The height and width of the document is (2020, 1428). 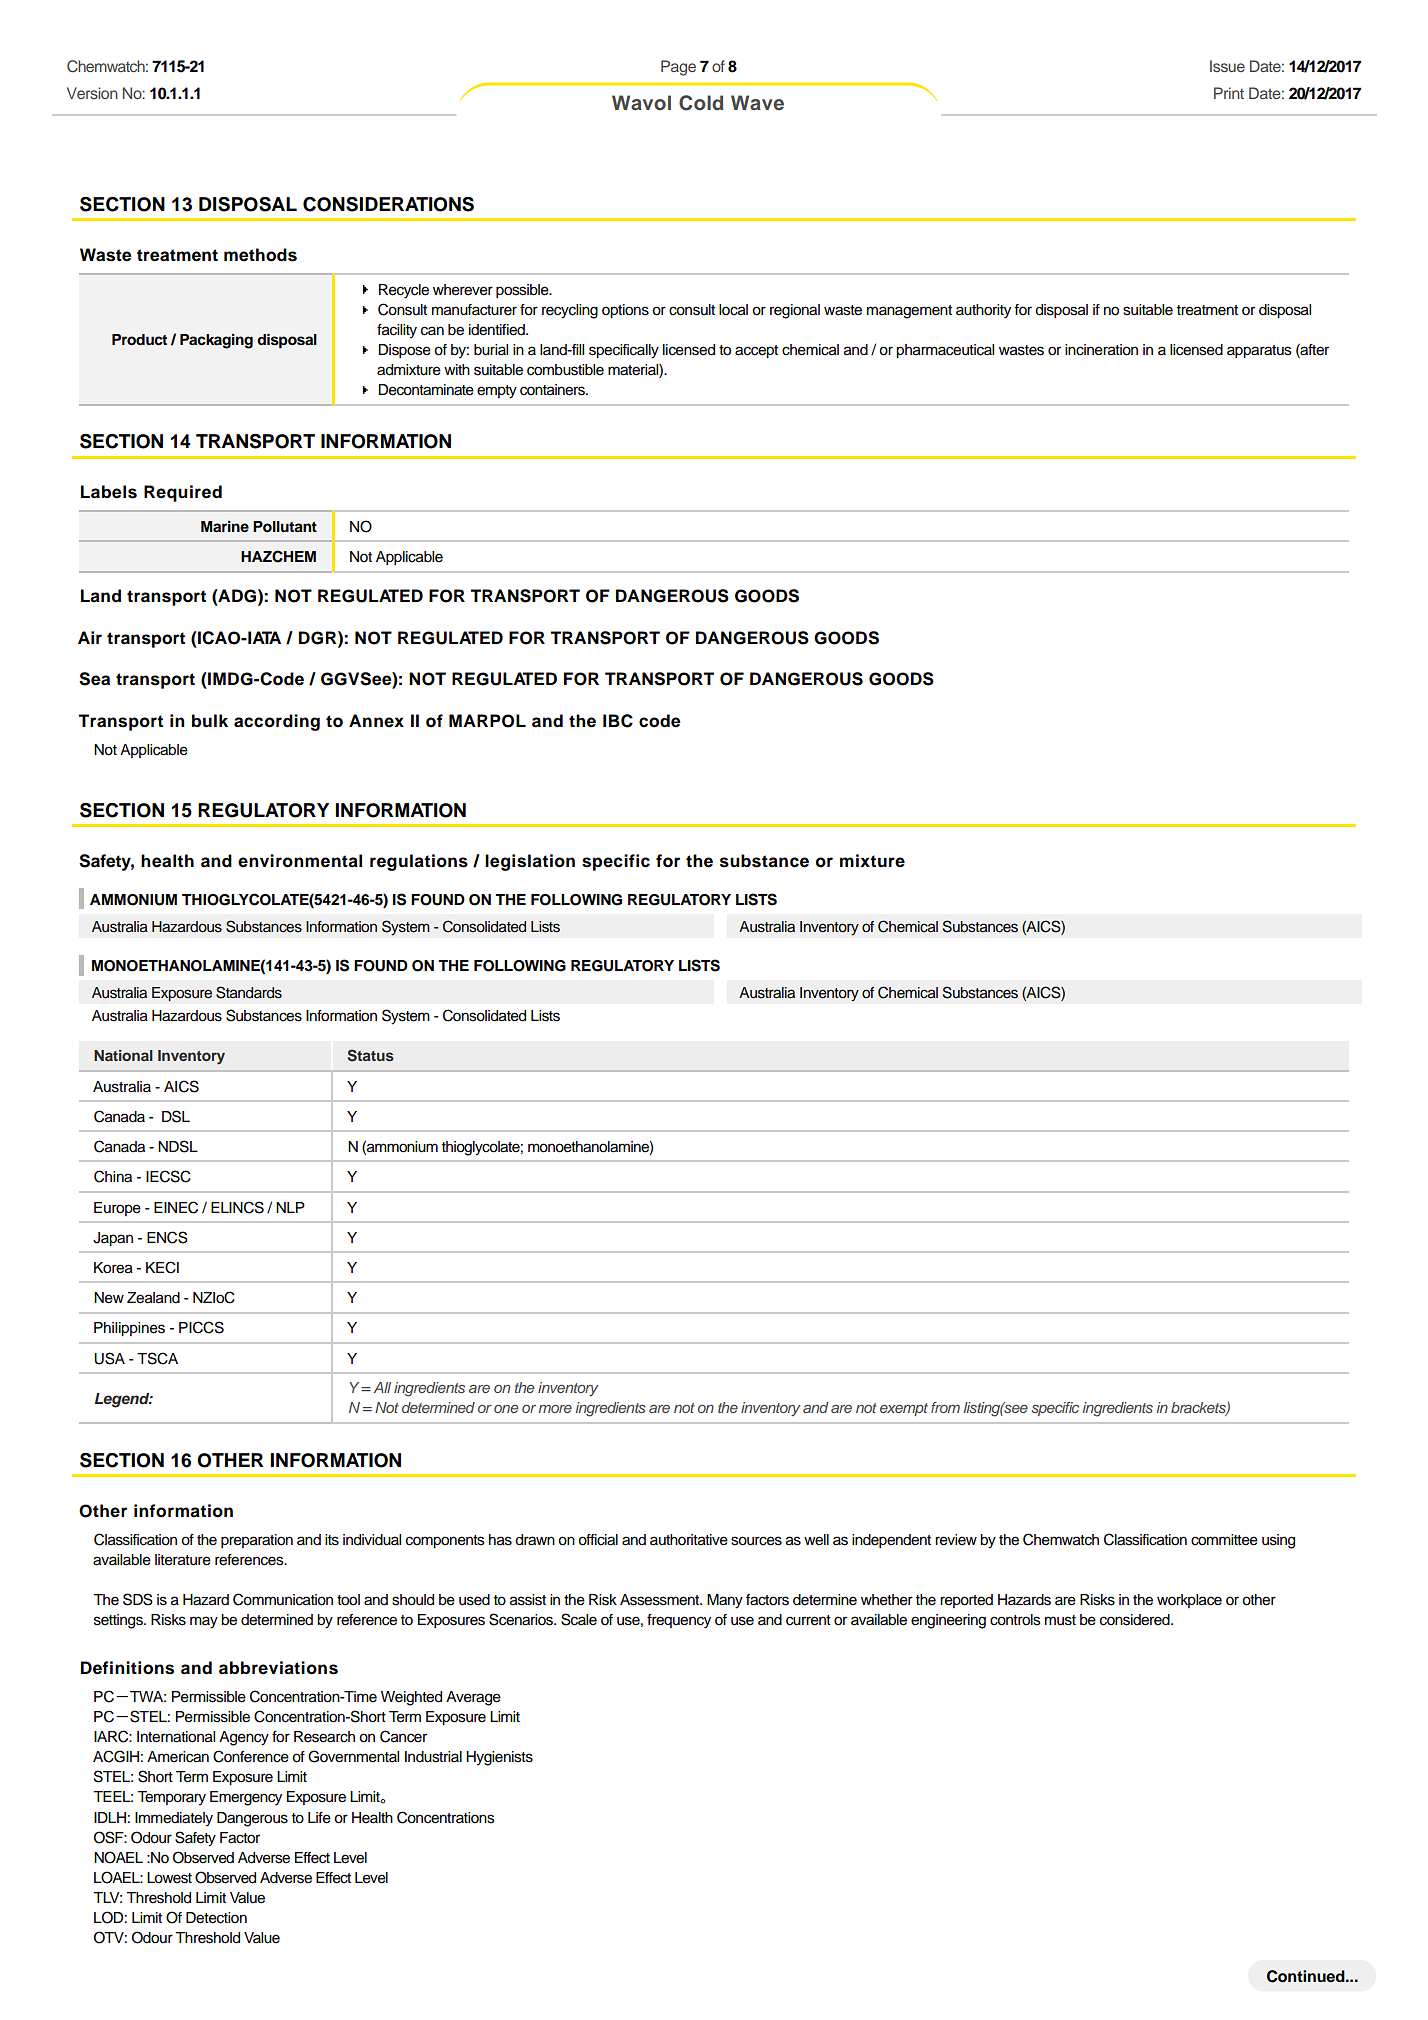 What do you see at coordinates (499, 1758) in the document?
I see `Hygienists` at bounding box center [499, 1758].
